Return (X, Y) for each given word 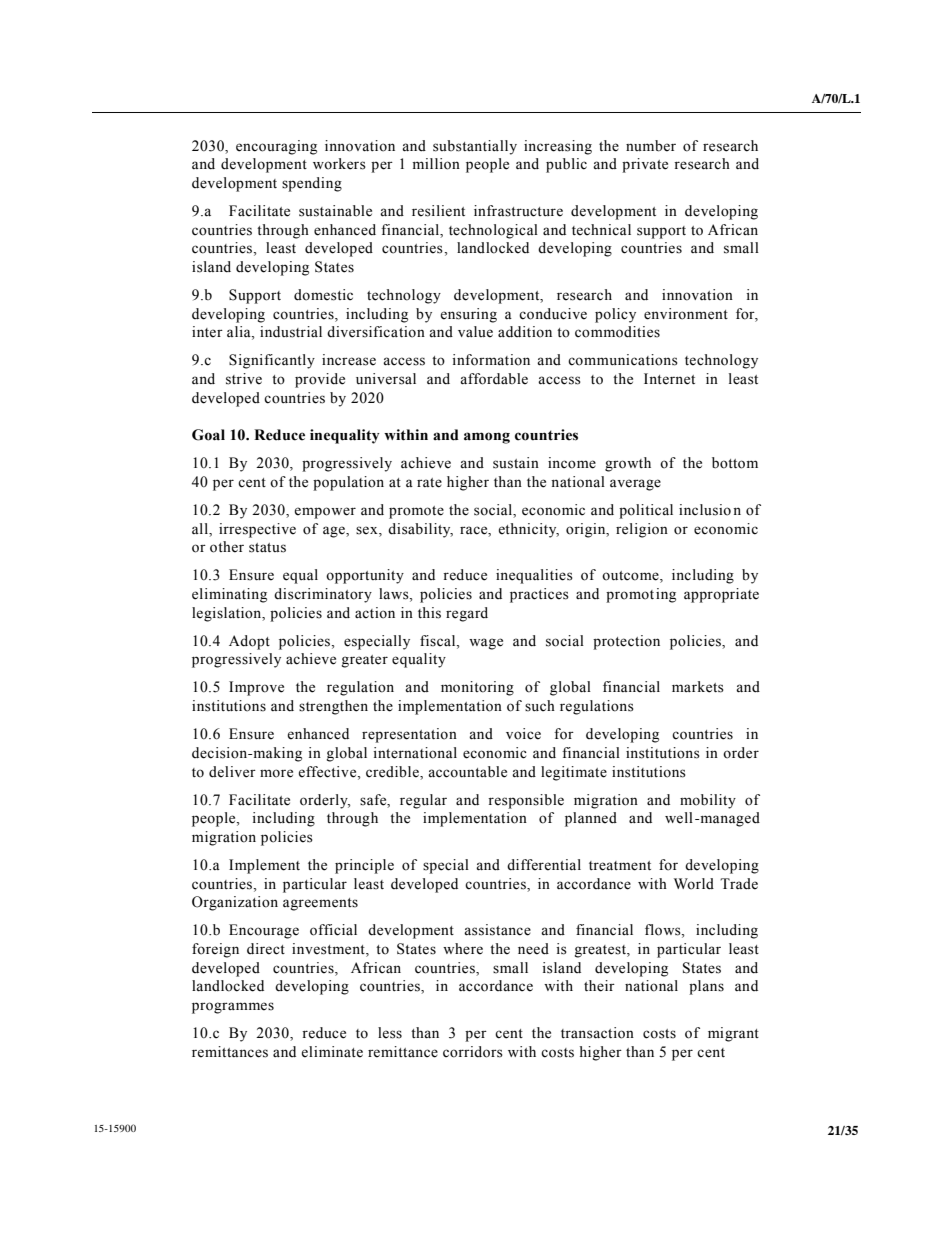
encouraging (276, 147)
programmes (233, 1008)
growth (628, 464)
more (276, 773)
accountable (467, 772)
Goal (208, 435)
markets (698, 687)
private (645, 165)
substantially (475, 147)
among (487, 438)
